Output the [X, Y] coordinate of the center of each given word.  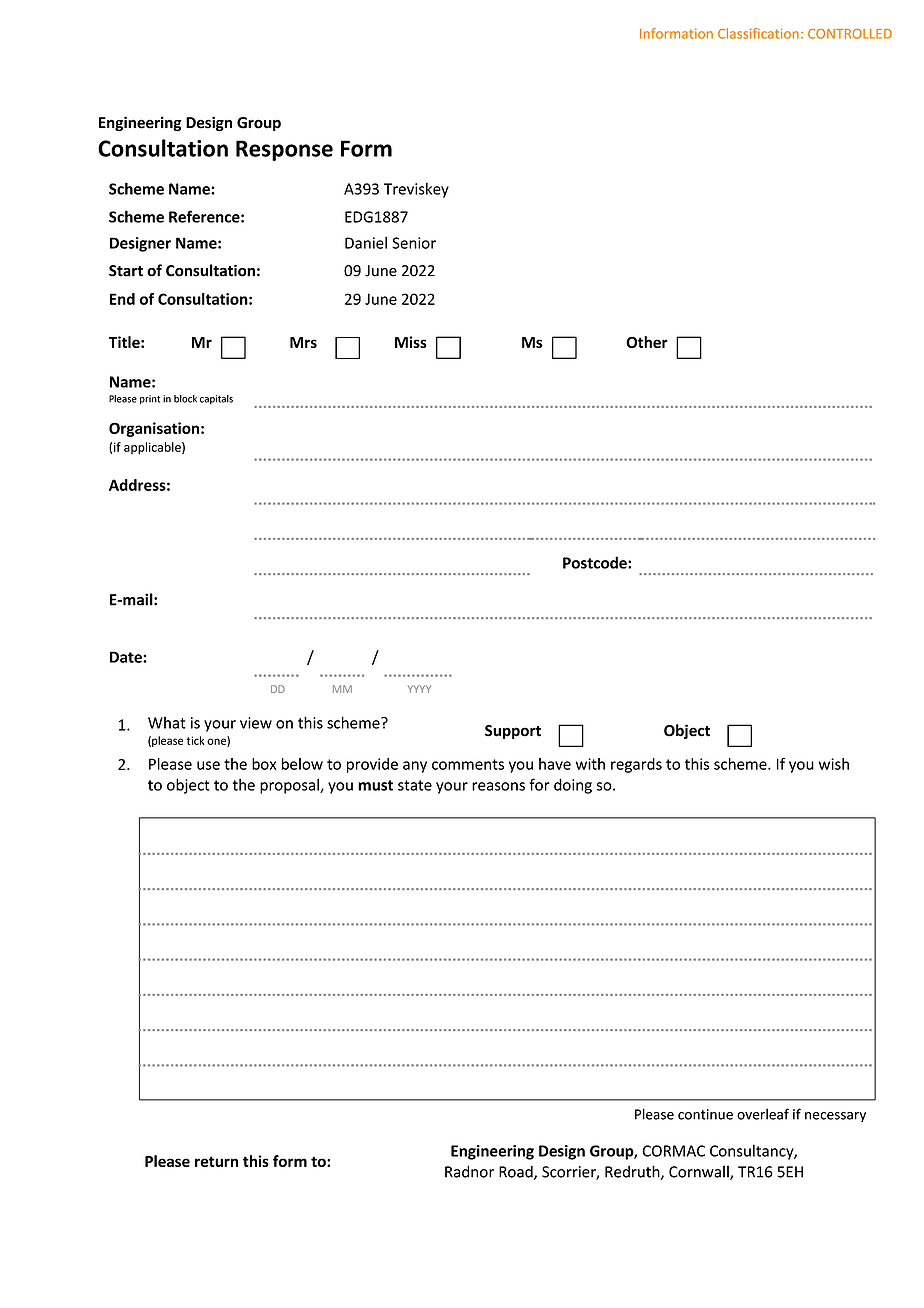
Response [284, 150]
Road [517, 1172]
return [216, 1161]
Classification [758, 33]
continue [705, 1114]
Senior [414, 243]
